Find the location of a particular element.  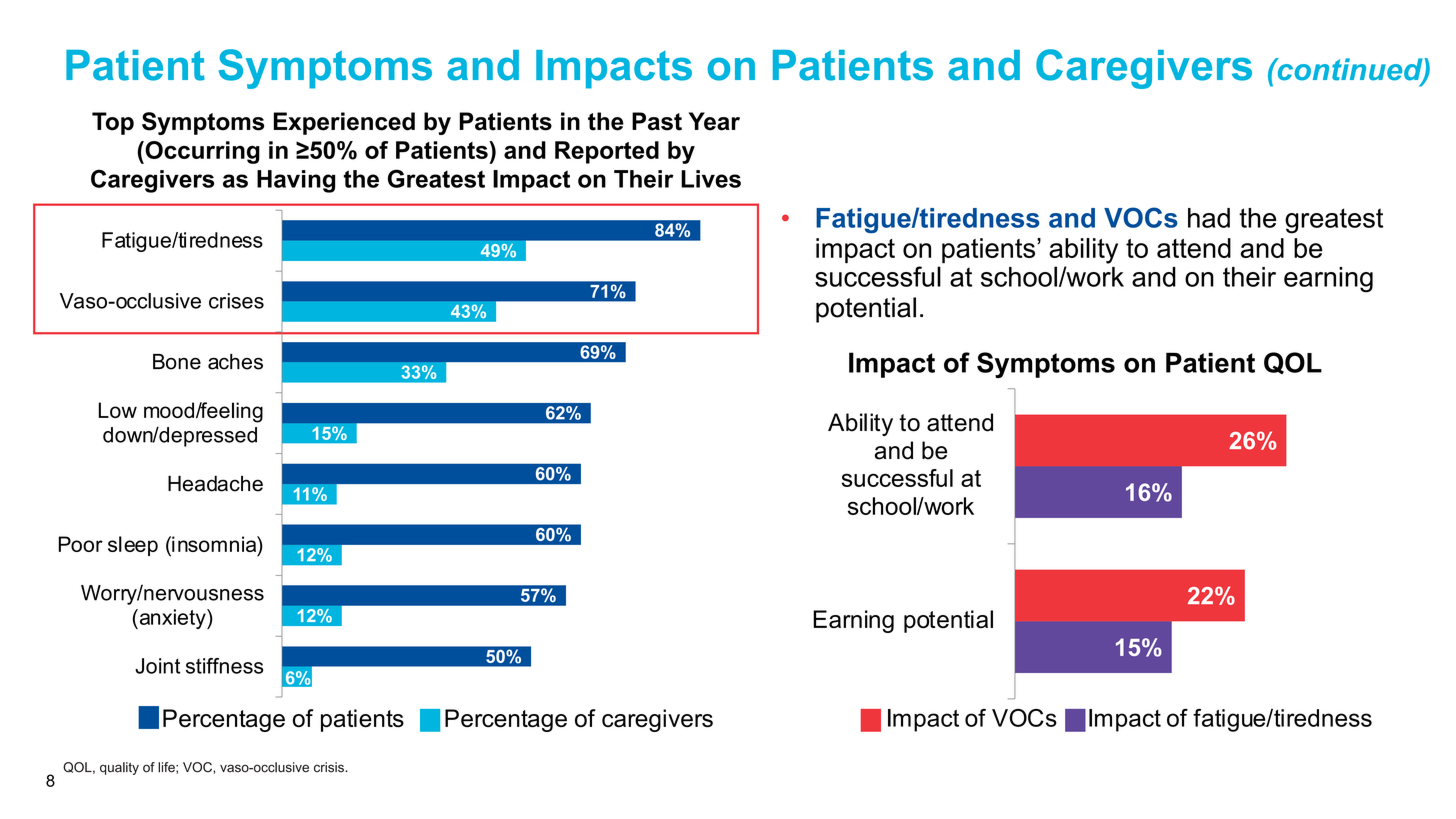

Reported is located at coordinates (607, 152).
